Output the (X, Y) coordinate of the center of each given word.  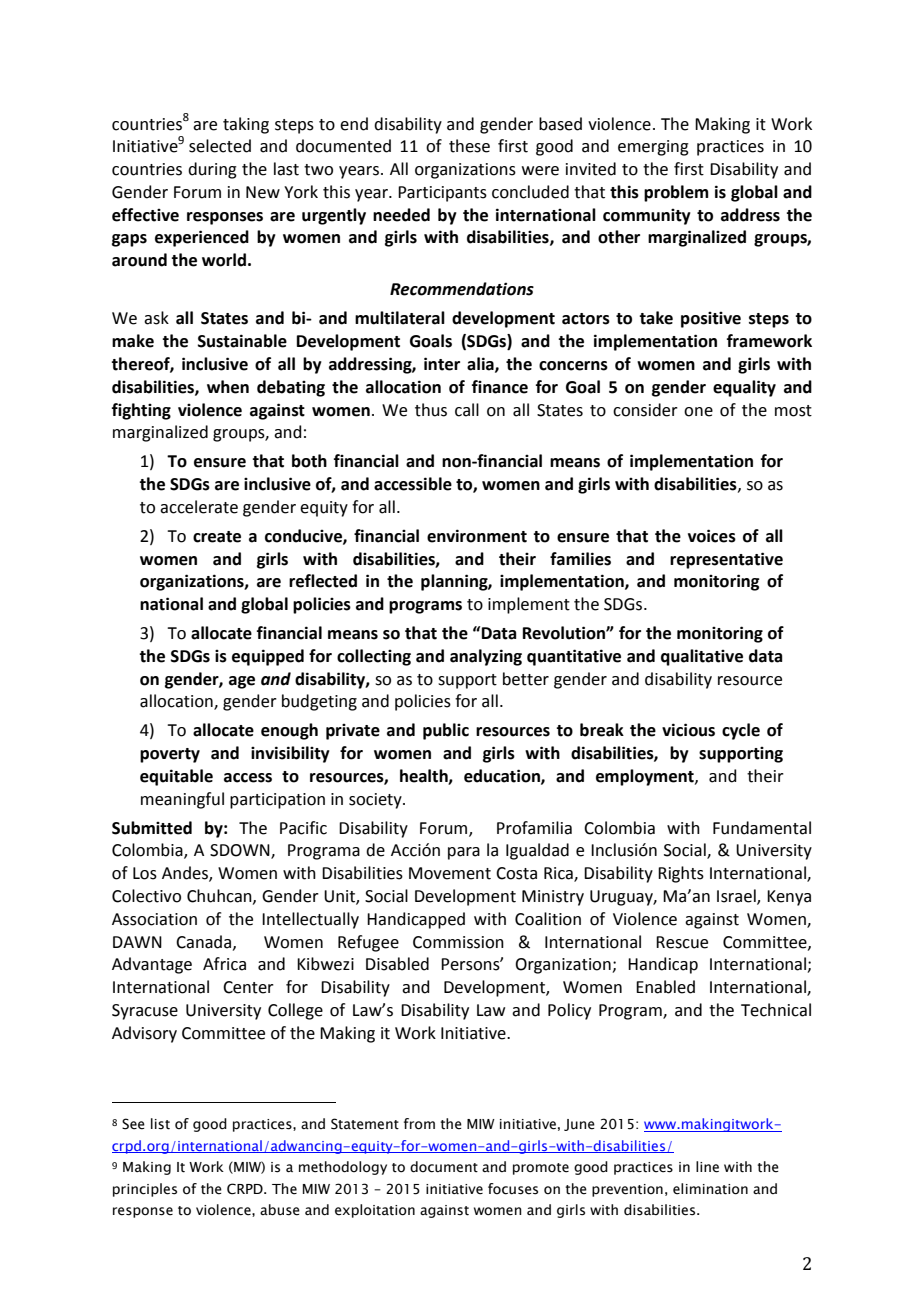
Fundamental (762, 828)
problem (676, 193)
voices (712, 536)
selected (220, 146)
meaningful (182, 800)
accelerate (199, 507)
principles (145, 1190)
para (464, 853)
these (469, 146)
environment (477, 536)
